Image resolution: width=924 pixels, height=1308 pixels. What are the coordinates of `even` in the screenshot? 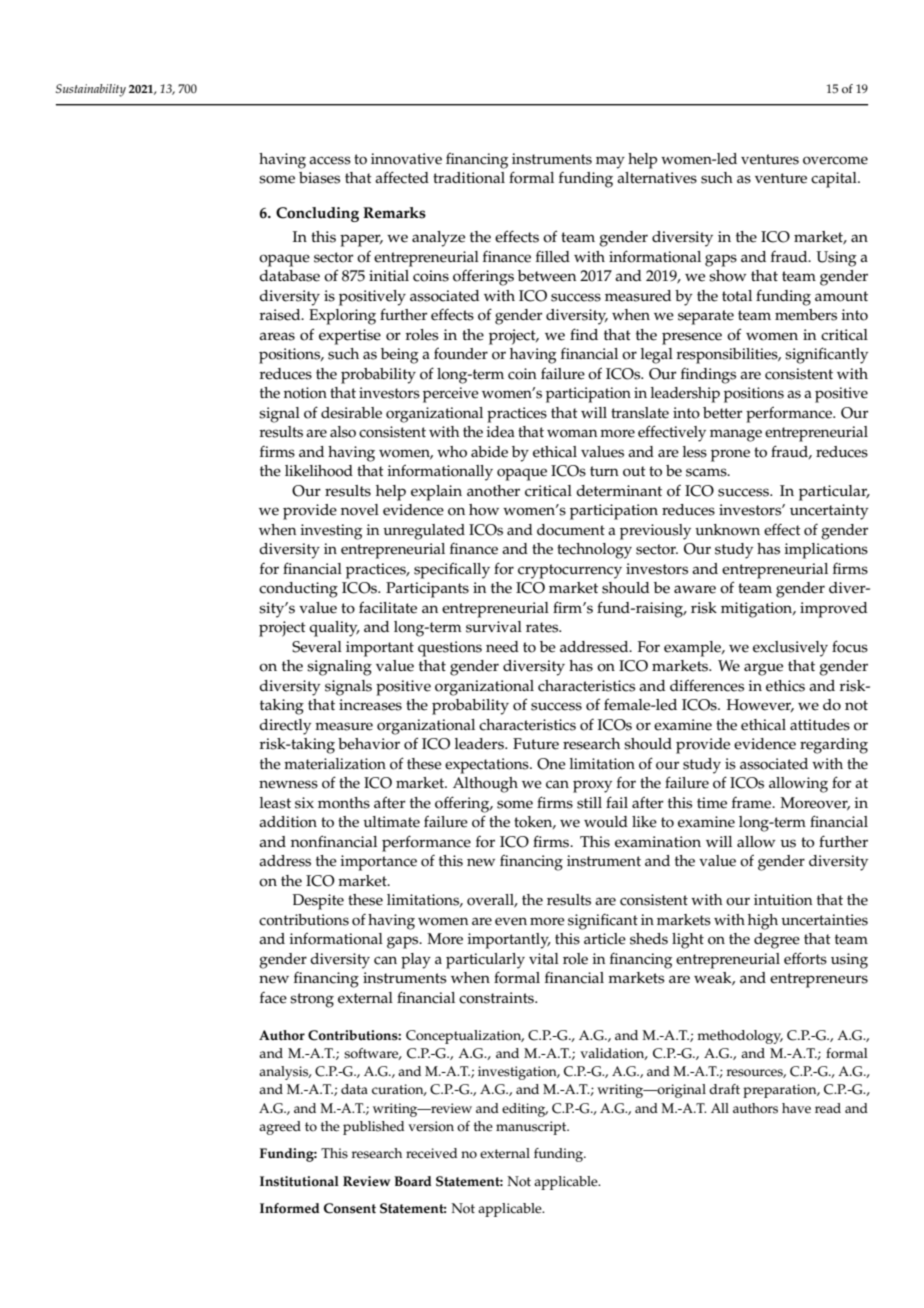 It's located at (511, 921).
